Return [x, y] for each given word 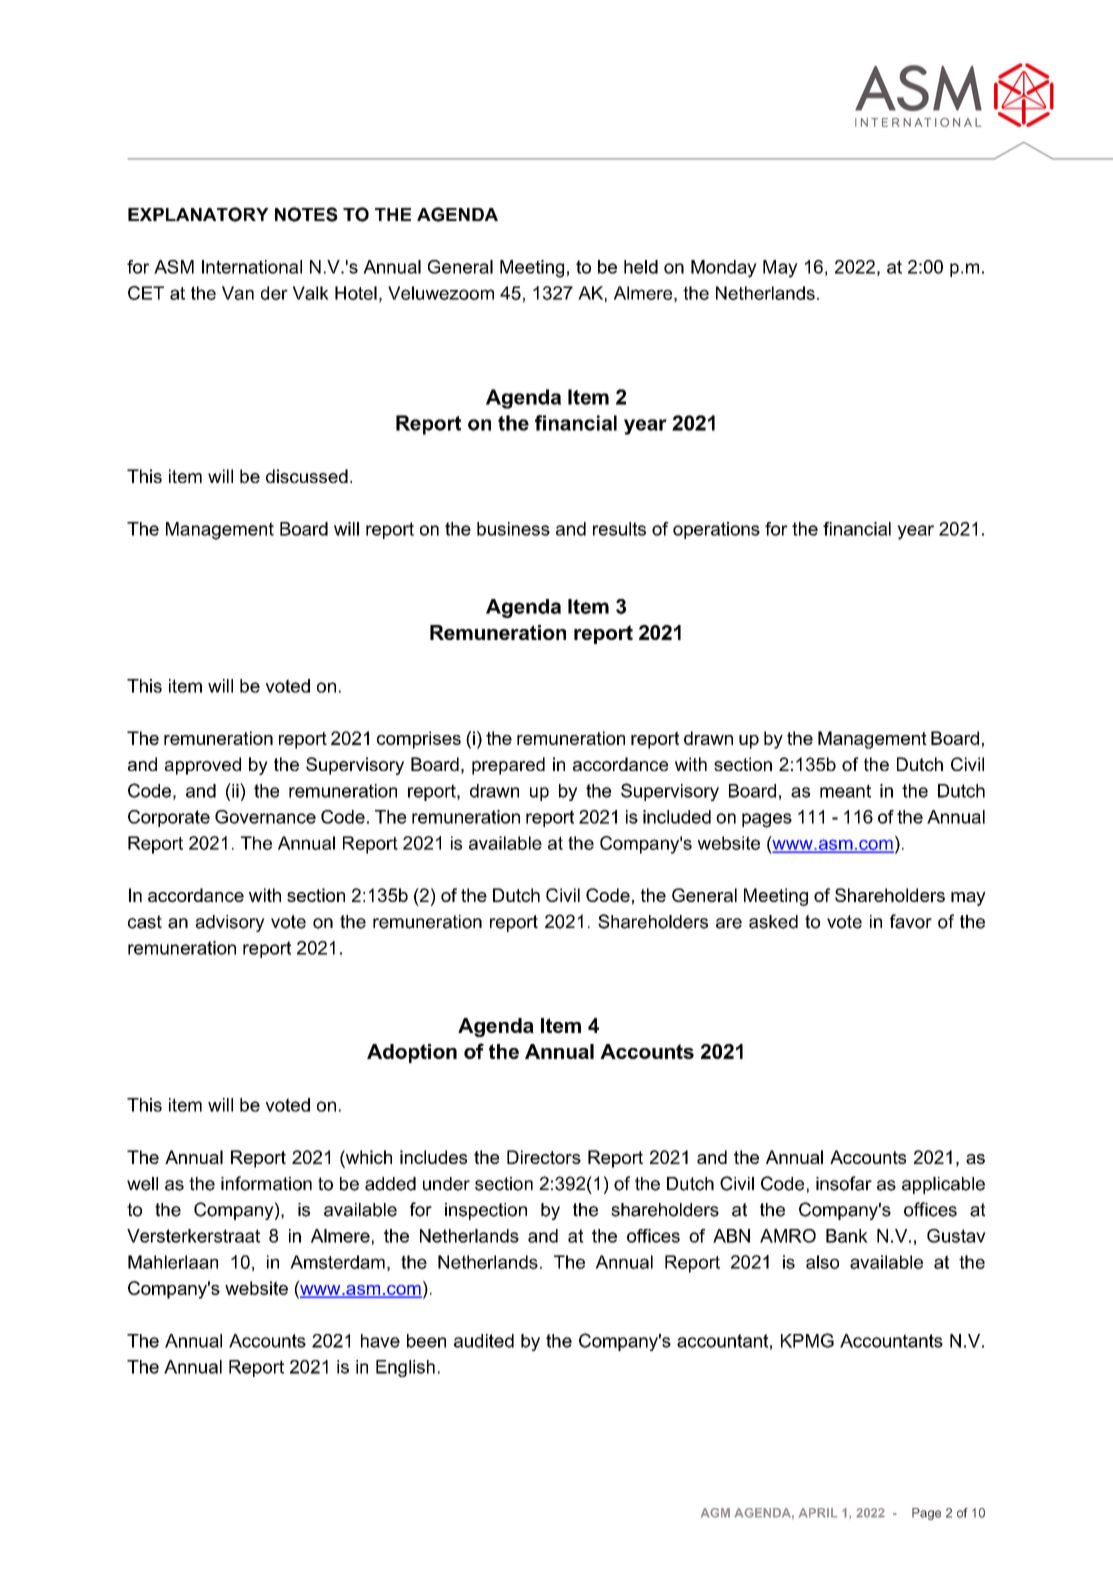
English [405, 1368]
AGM [715, 1513]
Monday [724, 269]
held [641, 267]
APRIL [818, 1513]
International [252, 267]
